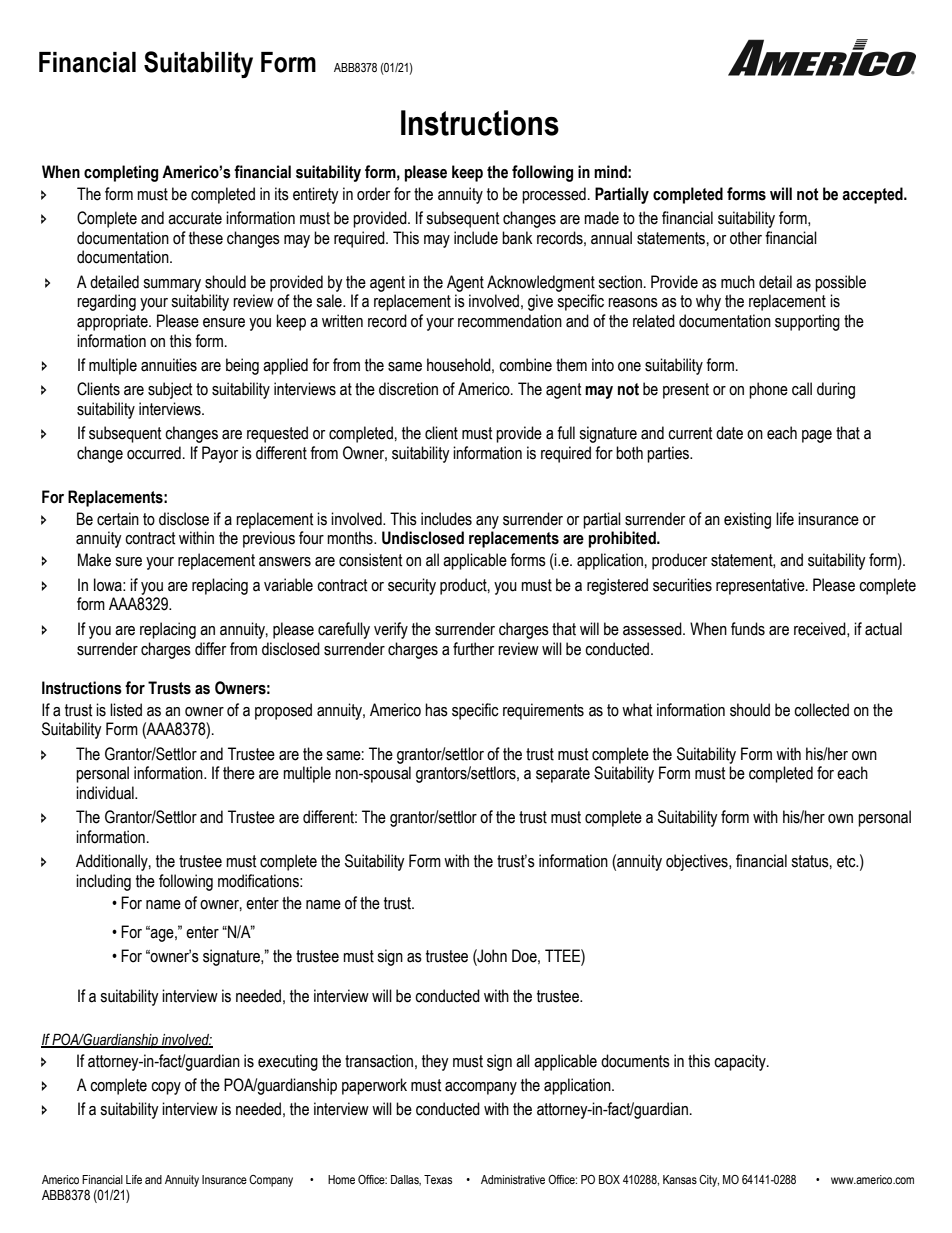  I want to click on copy, so click(166, 1088).
